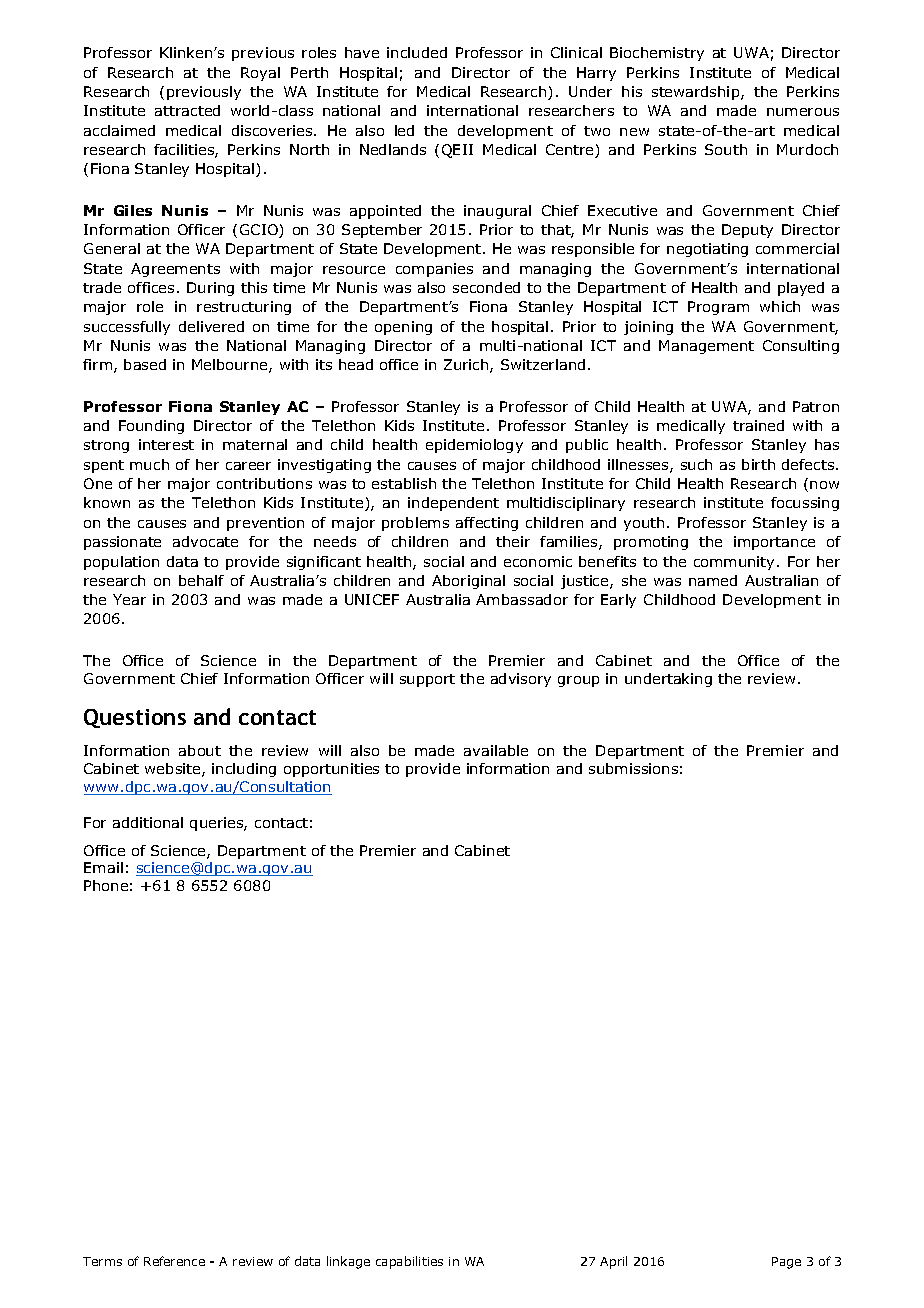 The height and width of the screenshot is (1308, 924). Describe the element at coordinates (174, 770) in the screenshot. I see `website` at that location.
